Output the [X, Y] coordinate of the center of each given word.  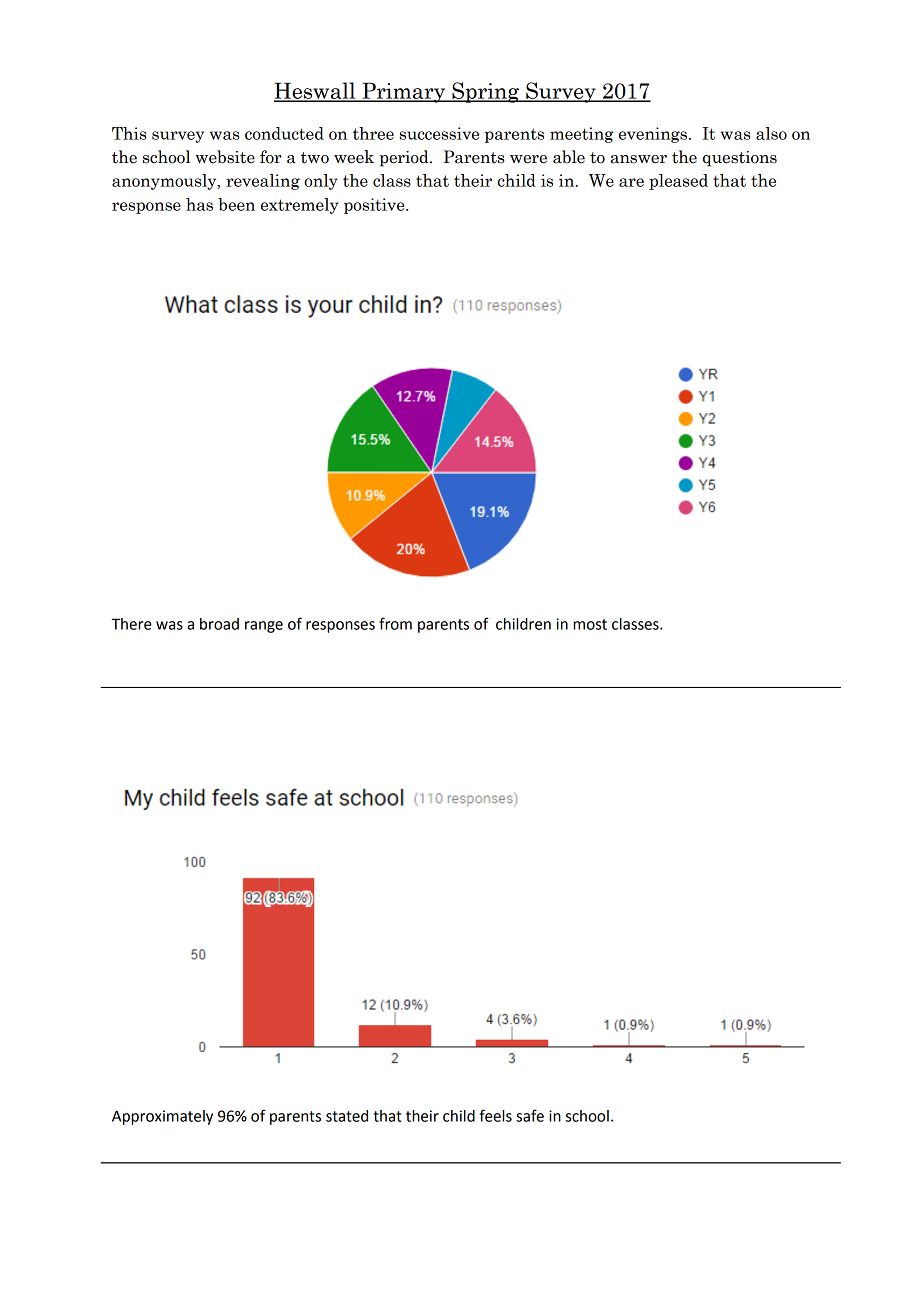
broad [219, 624]
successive [439, 133]
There [131, 624]
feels [496, 1115]
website [225, 157]
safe [530, 1115]
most [590, 624]
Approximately [162, 1117]
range [264, 627]
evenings [653, 135]
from [395, 623]
